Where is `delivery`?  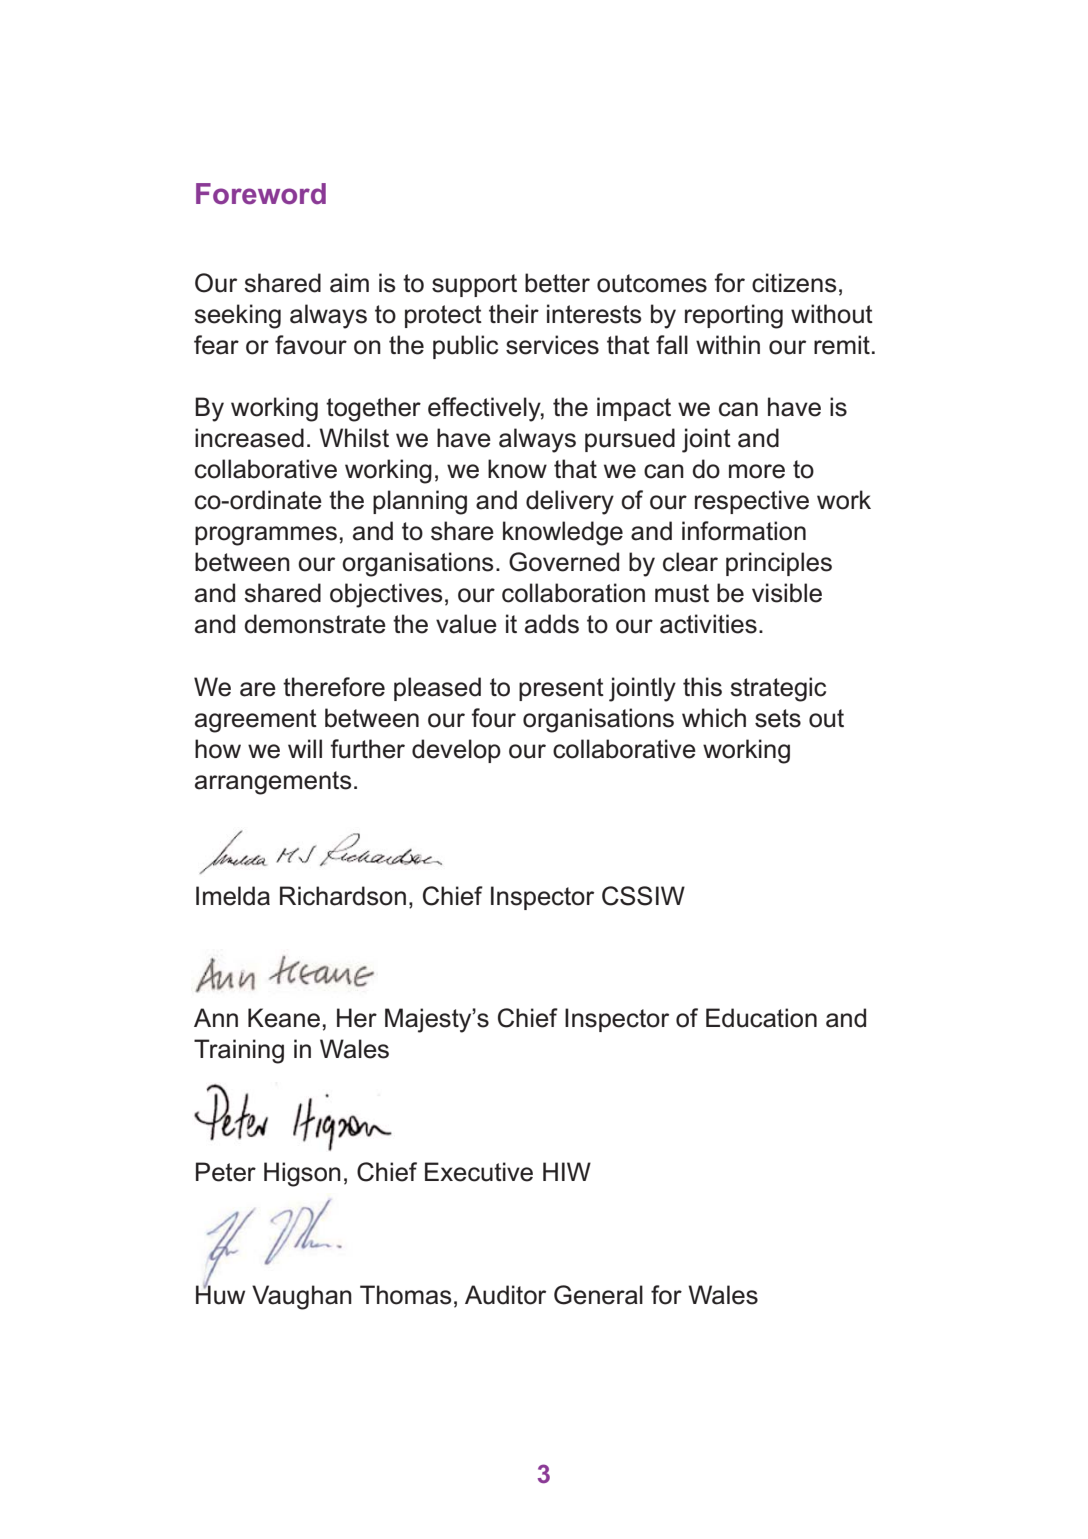
delivery is located at coordinates (570, 502).
